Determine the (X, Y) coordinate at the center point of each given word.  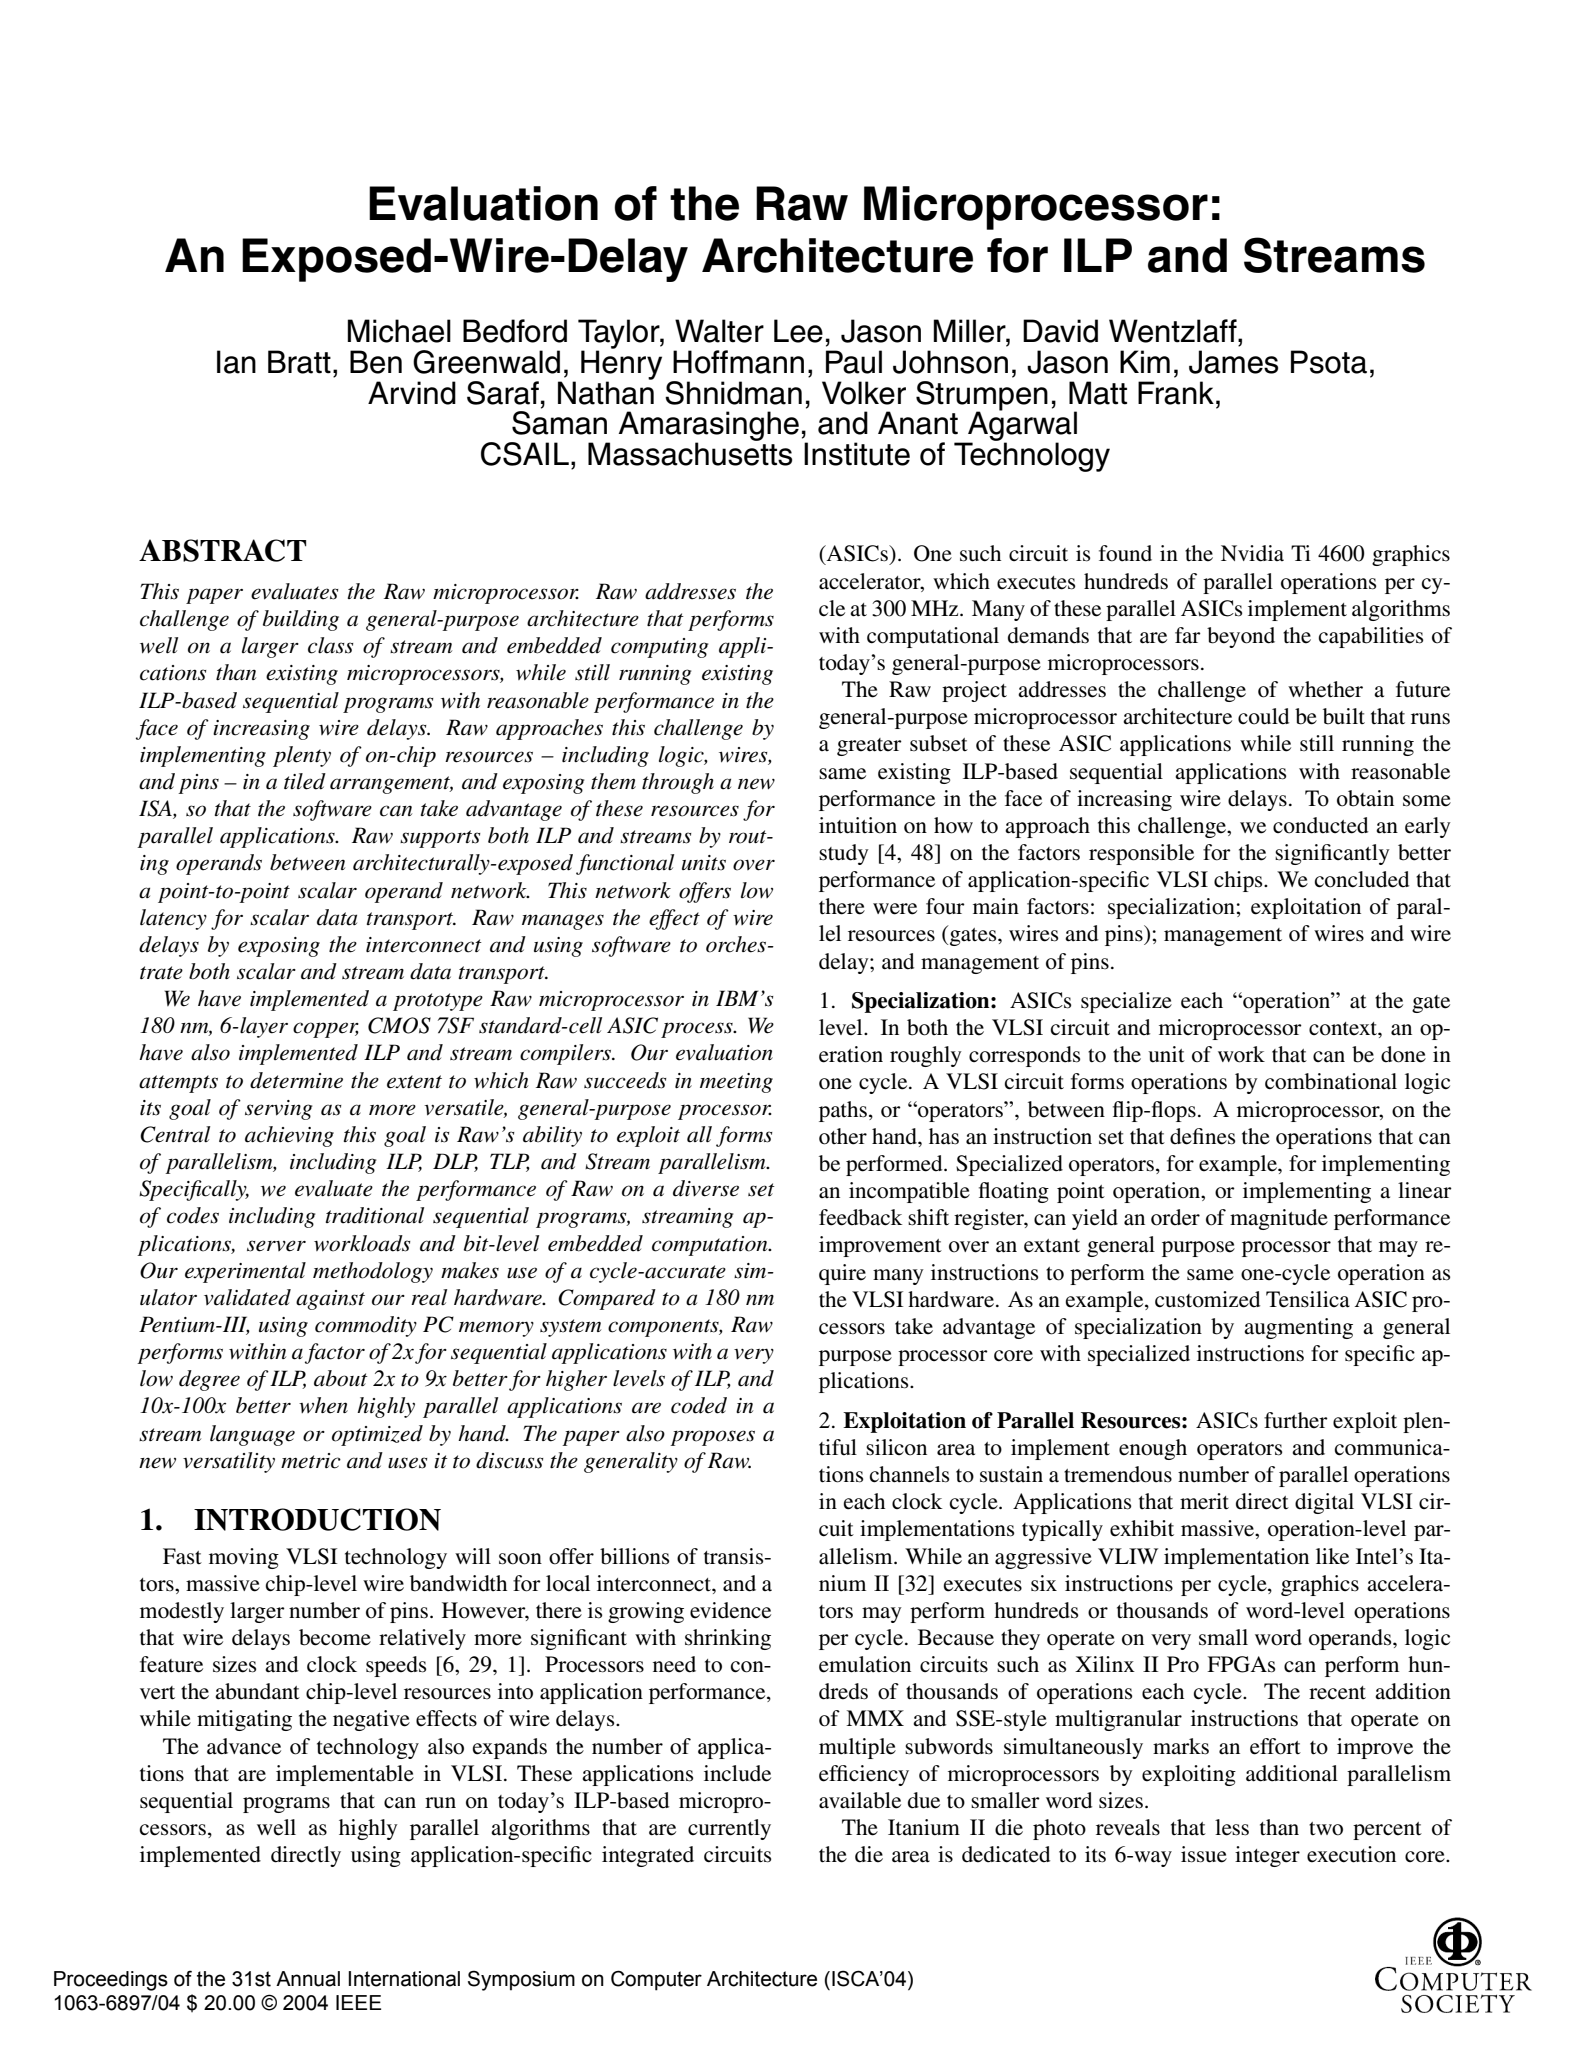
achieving (289, 1136)
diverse (706, 1188)
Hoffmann (738, 362)
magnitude (1279, 1219)
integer (1267, 1856)
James (1233, 362)
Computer (656, 1980)
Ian (236, 362)
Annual (308, 1979)
